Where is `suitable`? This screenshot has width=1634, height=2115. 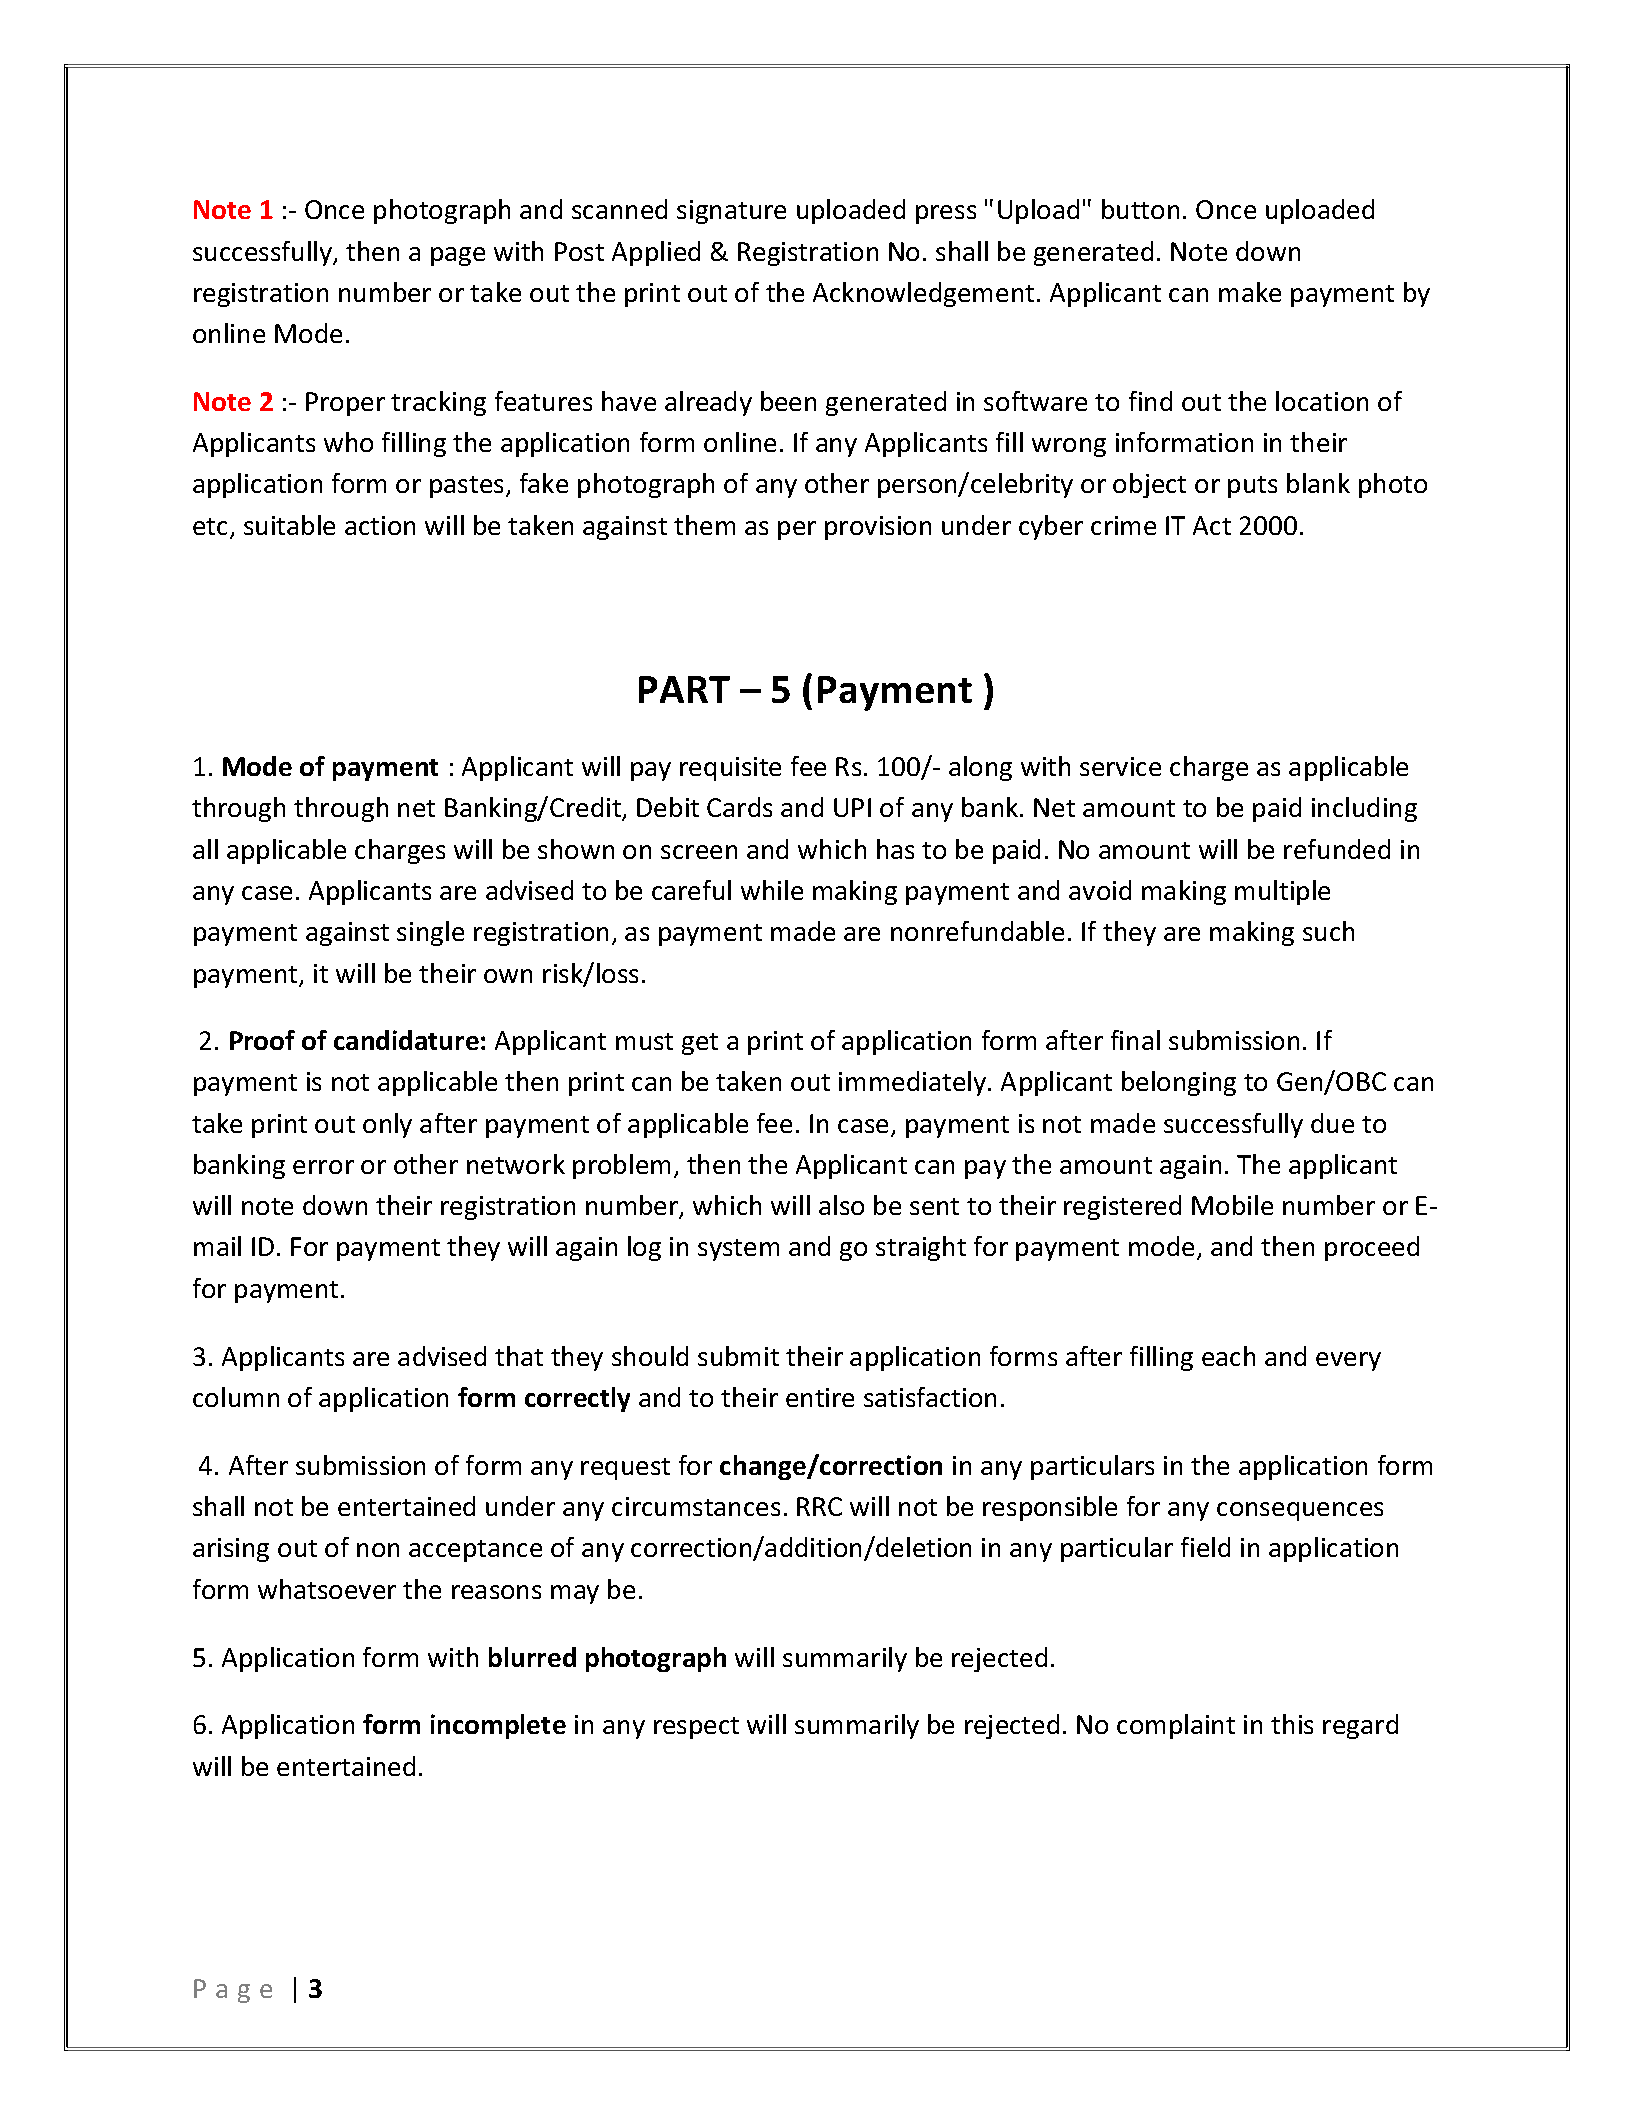 suitable is located at coordinates (289, 525).
